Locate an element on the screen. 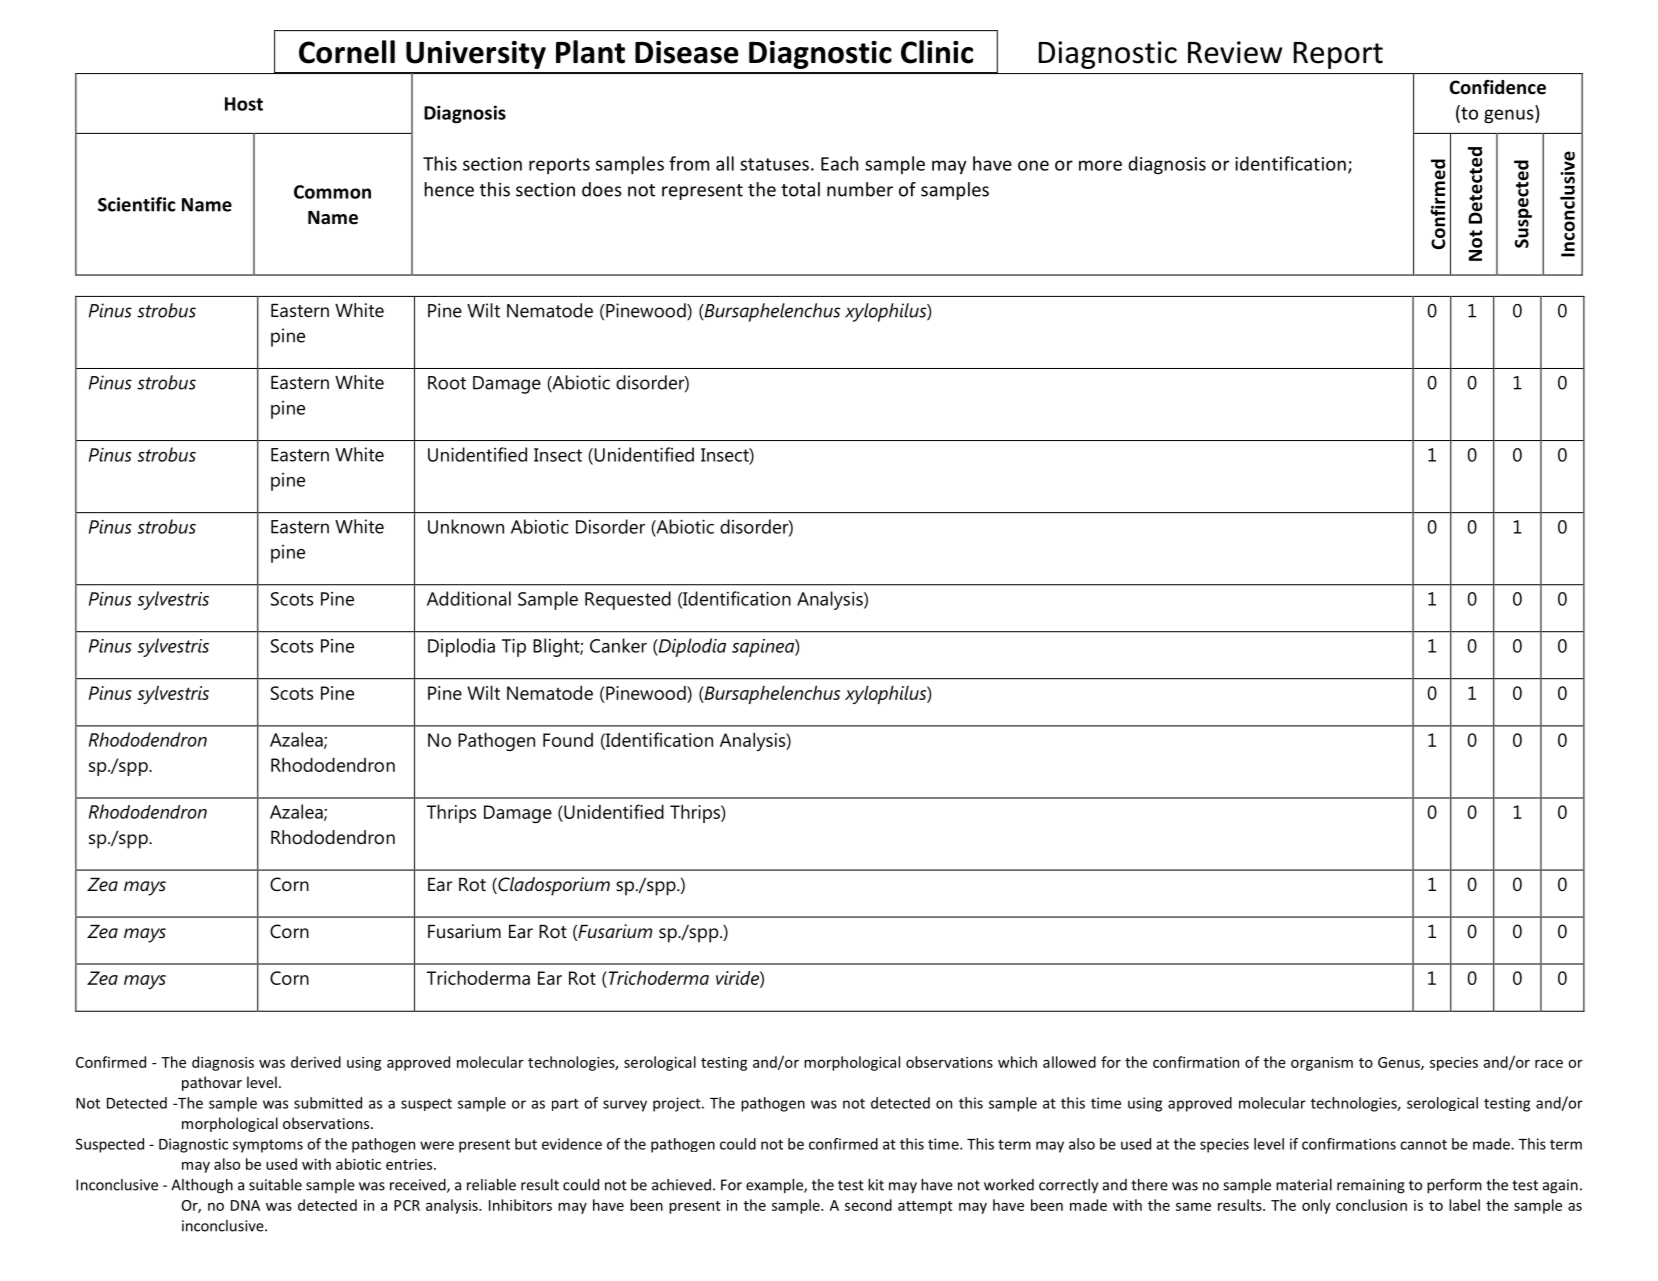  Additional is located at coordinates (469, 598).
